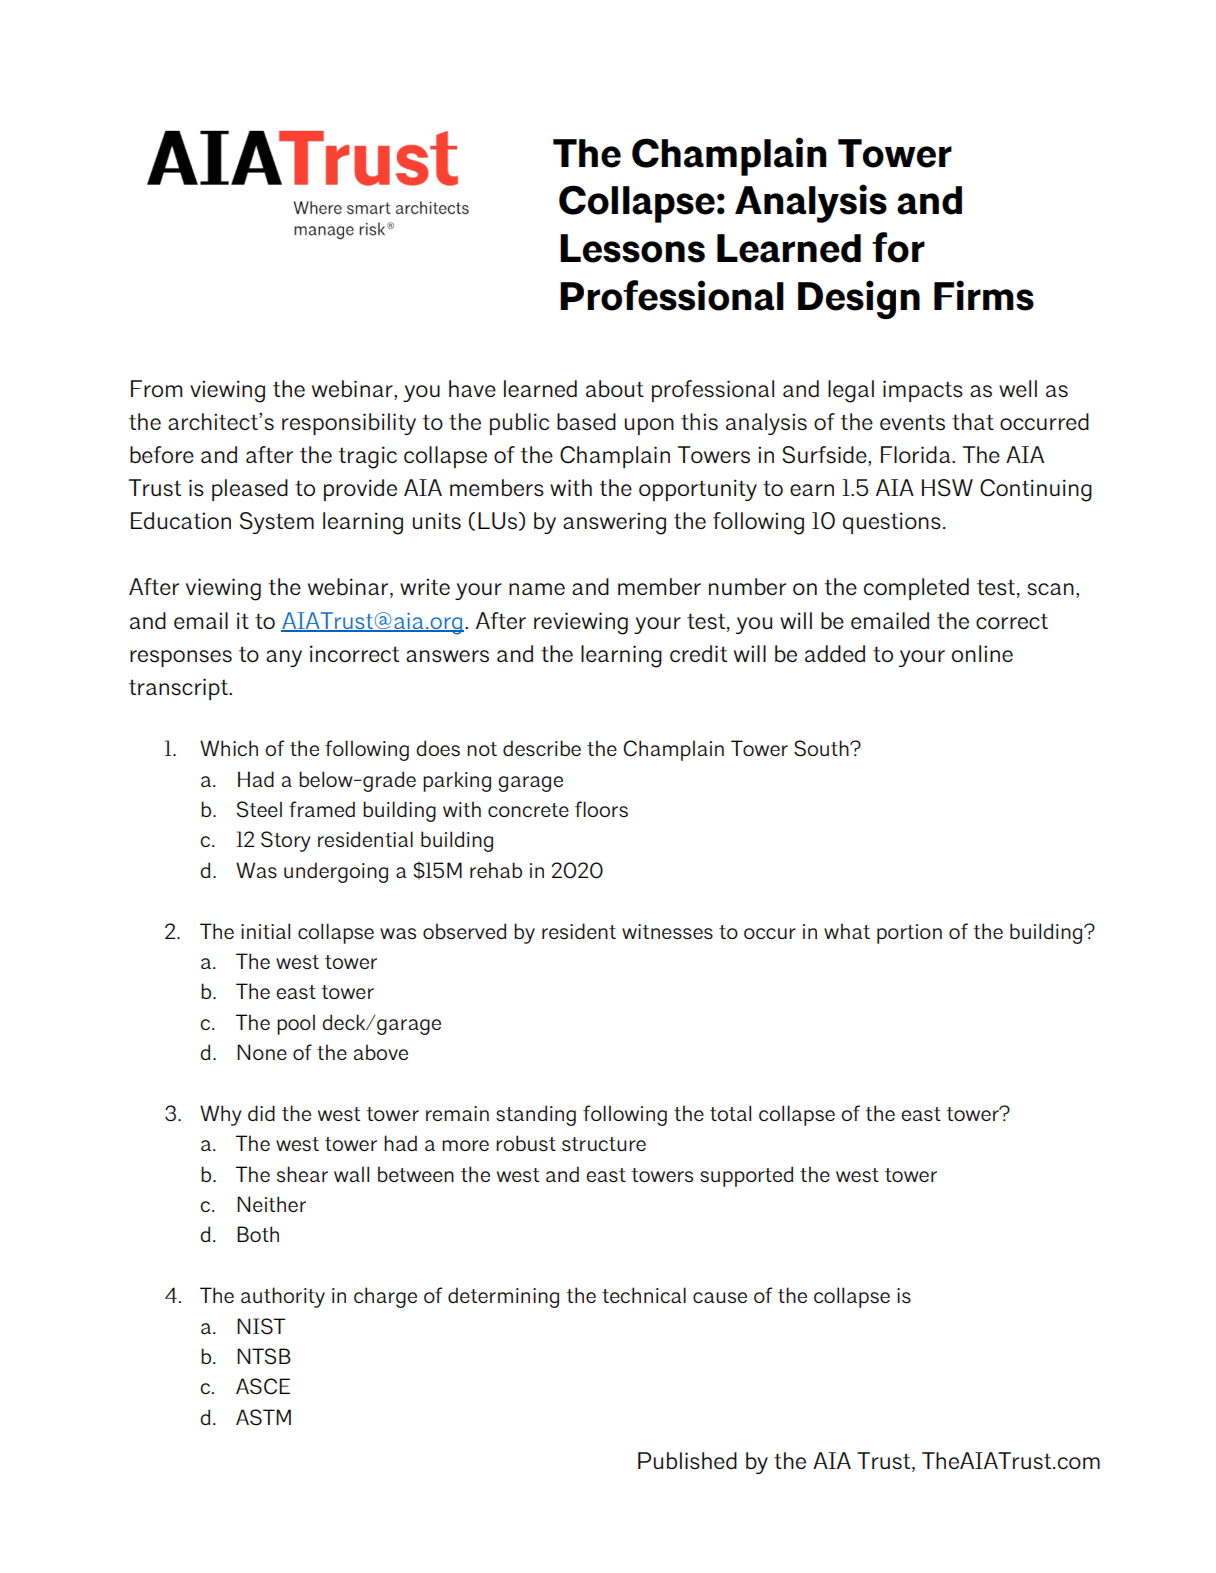 This image has width=1216, height=1573. I want to click on Lessons, so click(632, 248).
